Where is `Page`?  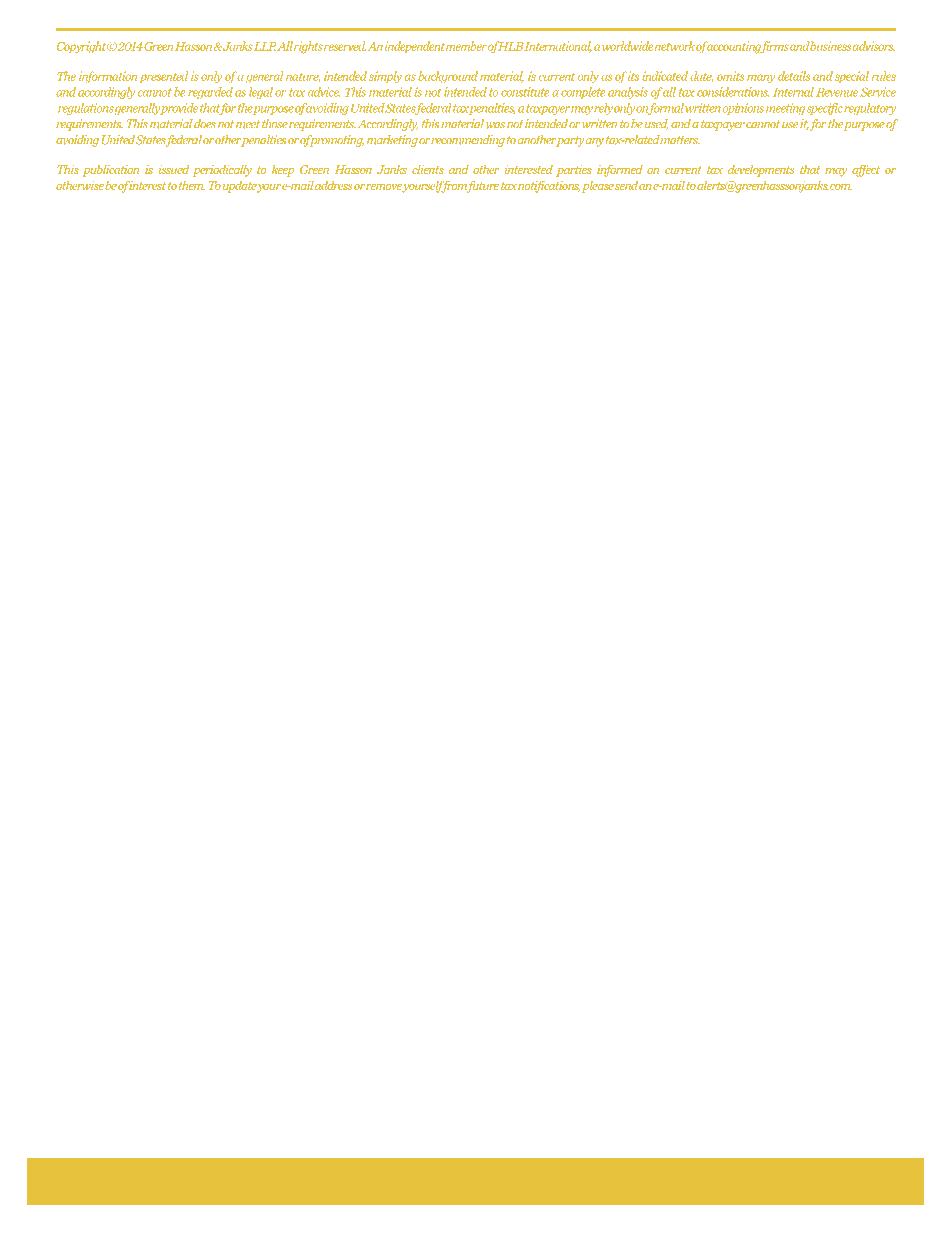
Page is located at coordinates (889, 1168).
